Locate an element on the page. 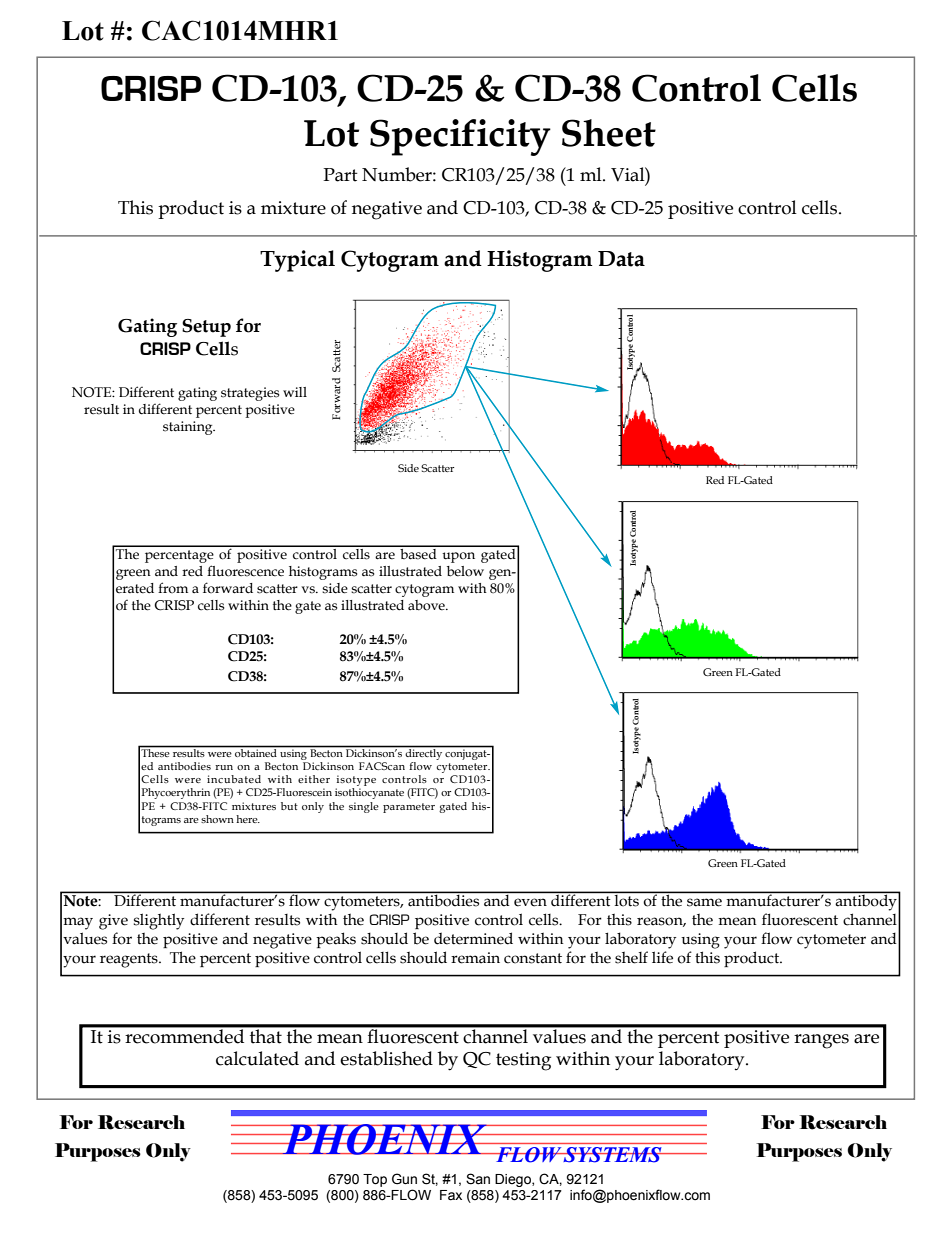  below is located at coordinates (465, 571).
